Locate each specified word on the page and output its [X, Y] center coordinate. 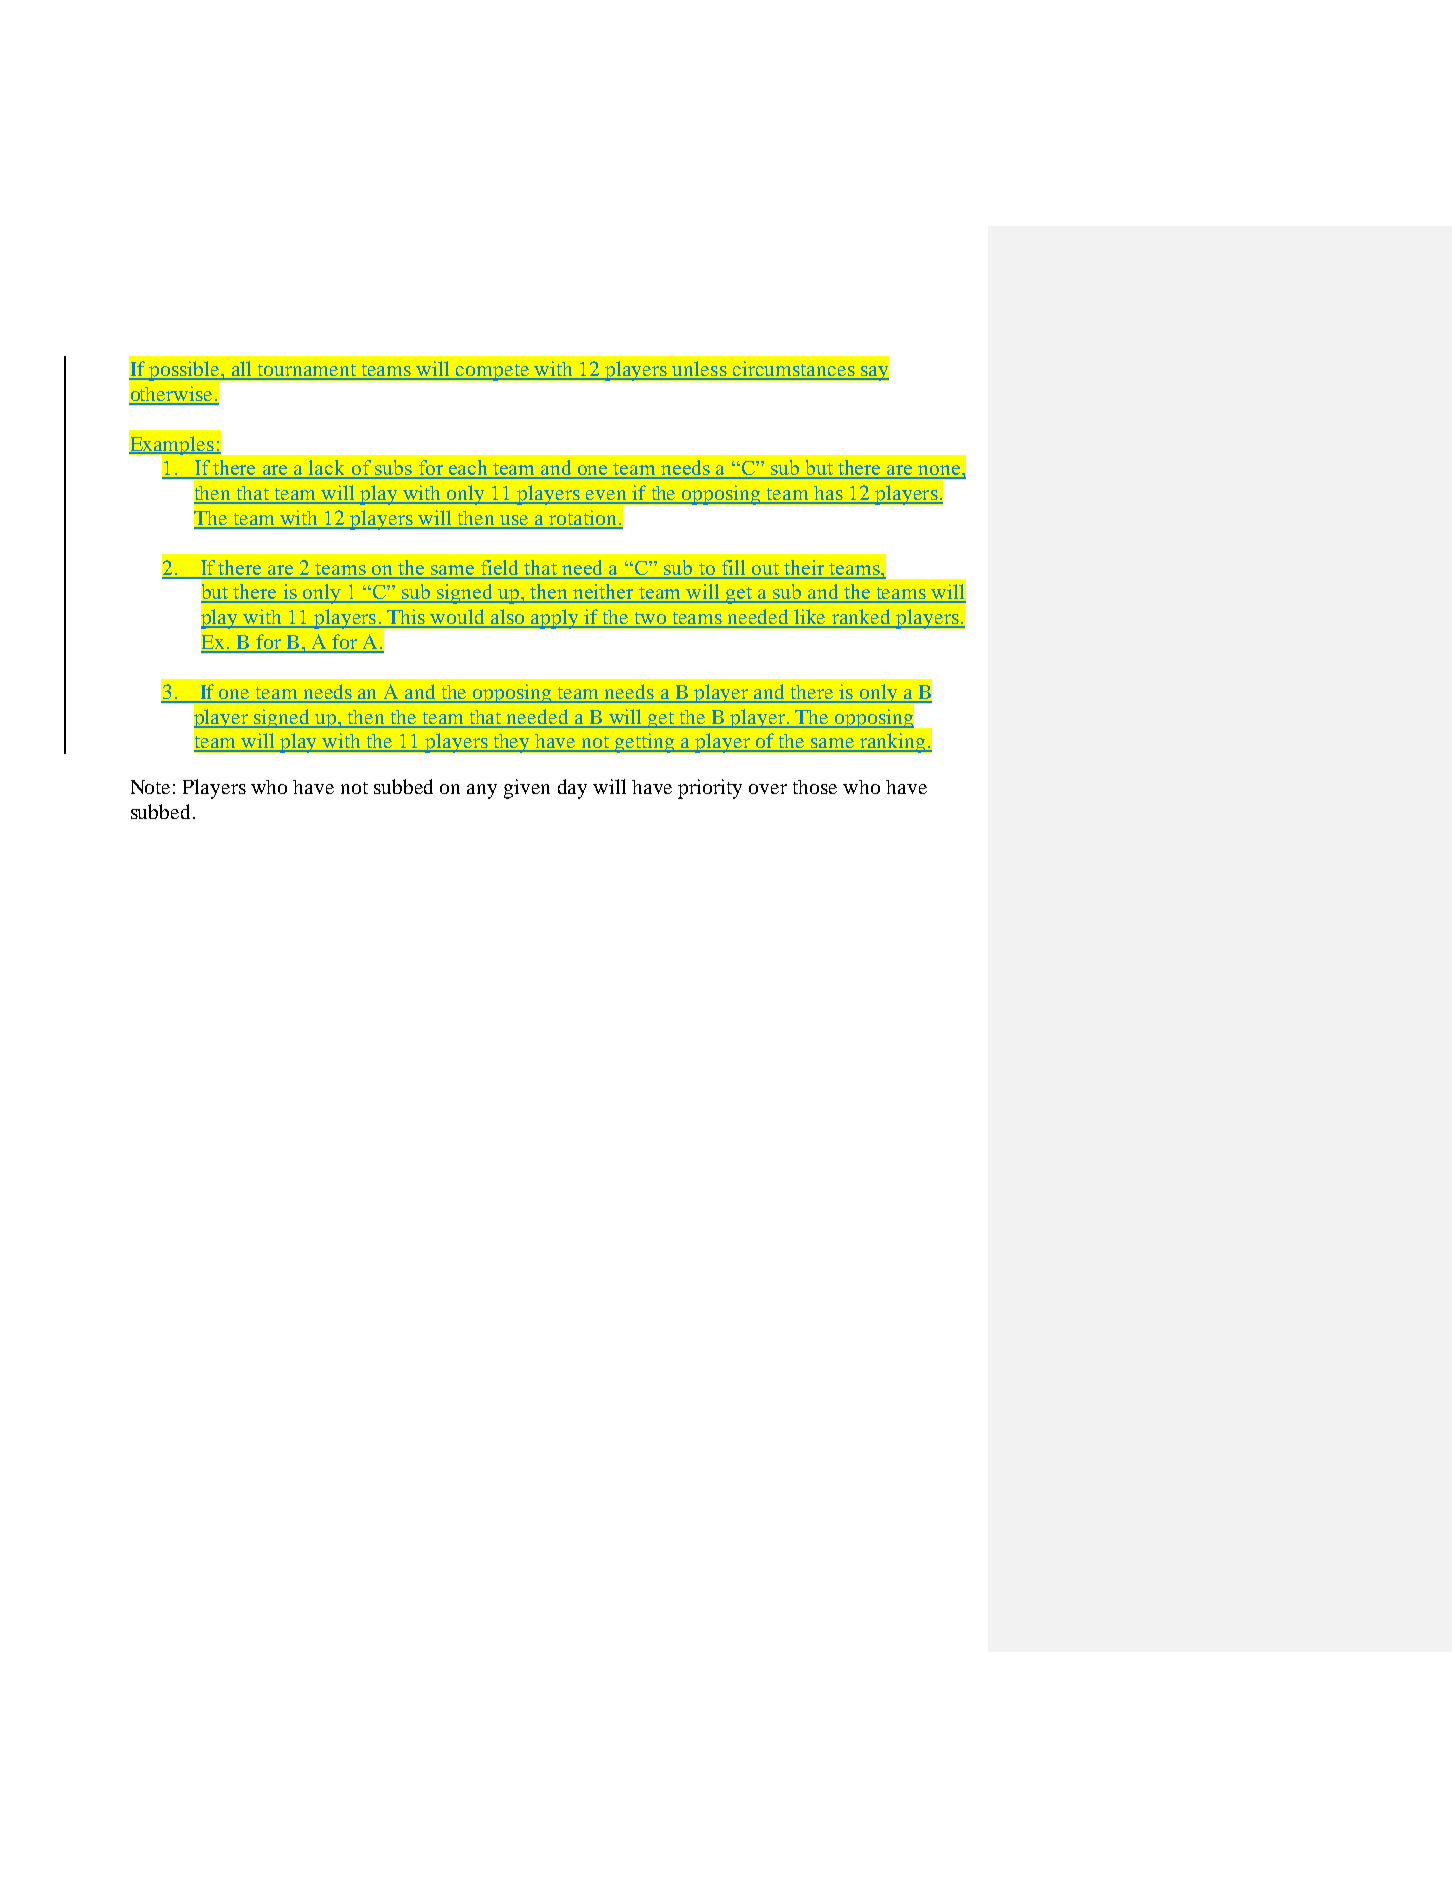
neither [603, 593]
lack [328, 469]
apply [555, 619]
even [606, 496]
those [815, 787]
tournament [307, 371]
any [482, 791]
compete [493, 372]
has [828, 494]
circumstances [794, 370]
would [458, 618]
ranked [862, 618]
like [811, 618]
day [572, 789]
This [406, 618]
